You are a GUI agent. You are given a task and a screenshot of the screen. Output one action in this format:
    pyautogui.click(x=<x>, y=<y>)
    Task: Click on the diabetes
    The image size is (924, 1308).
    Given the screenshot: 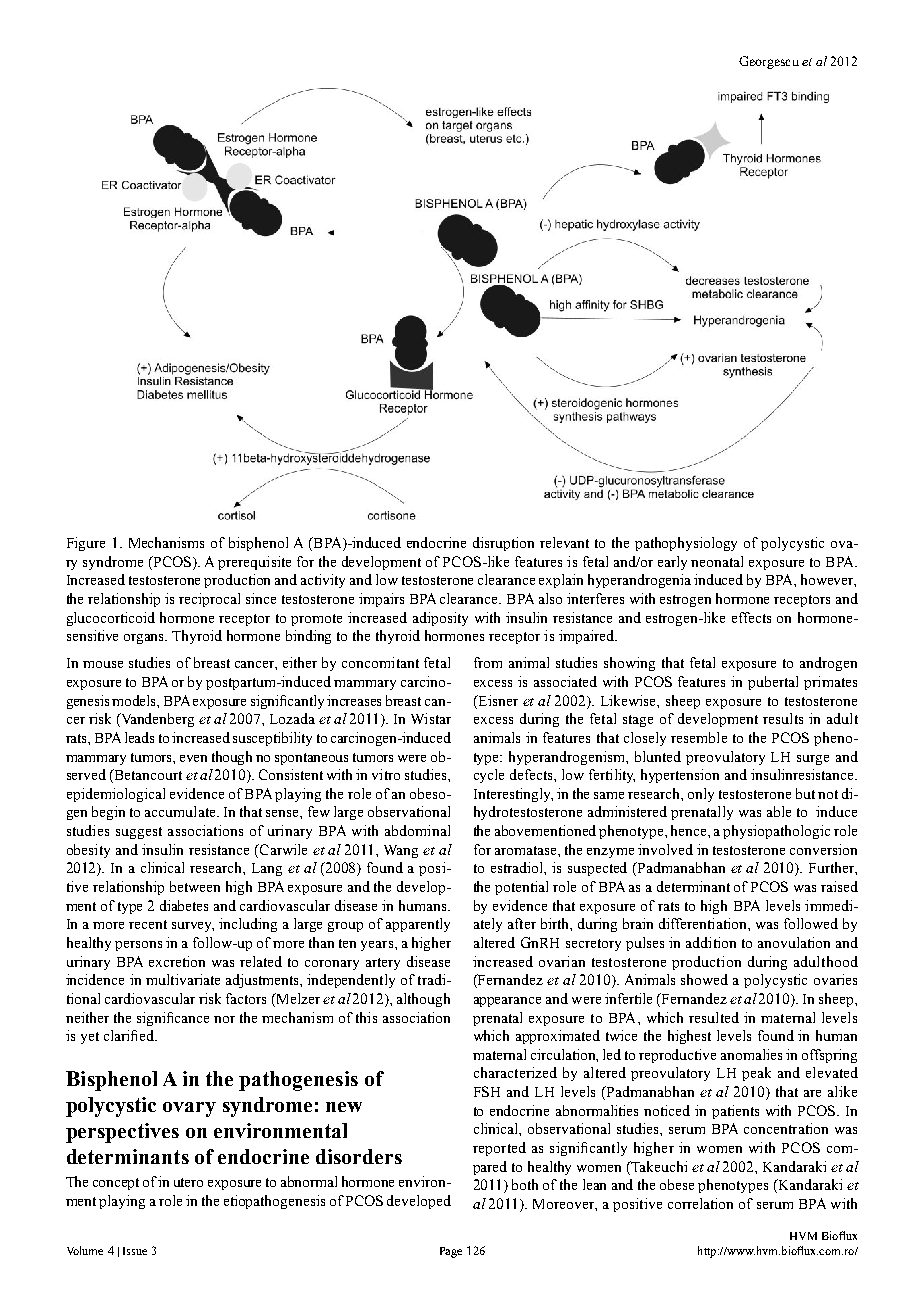 What is the action you would take?
    pyautogui.click(x=184, y=905)
